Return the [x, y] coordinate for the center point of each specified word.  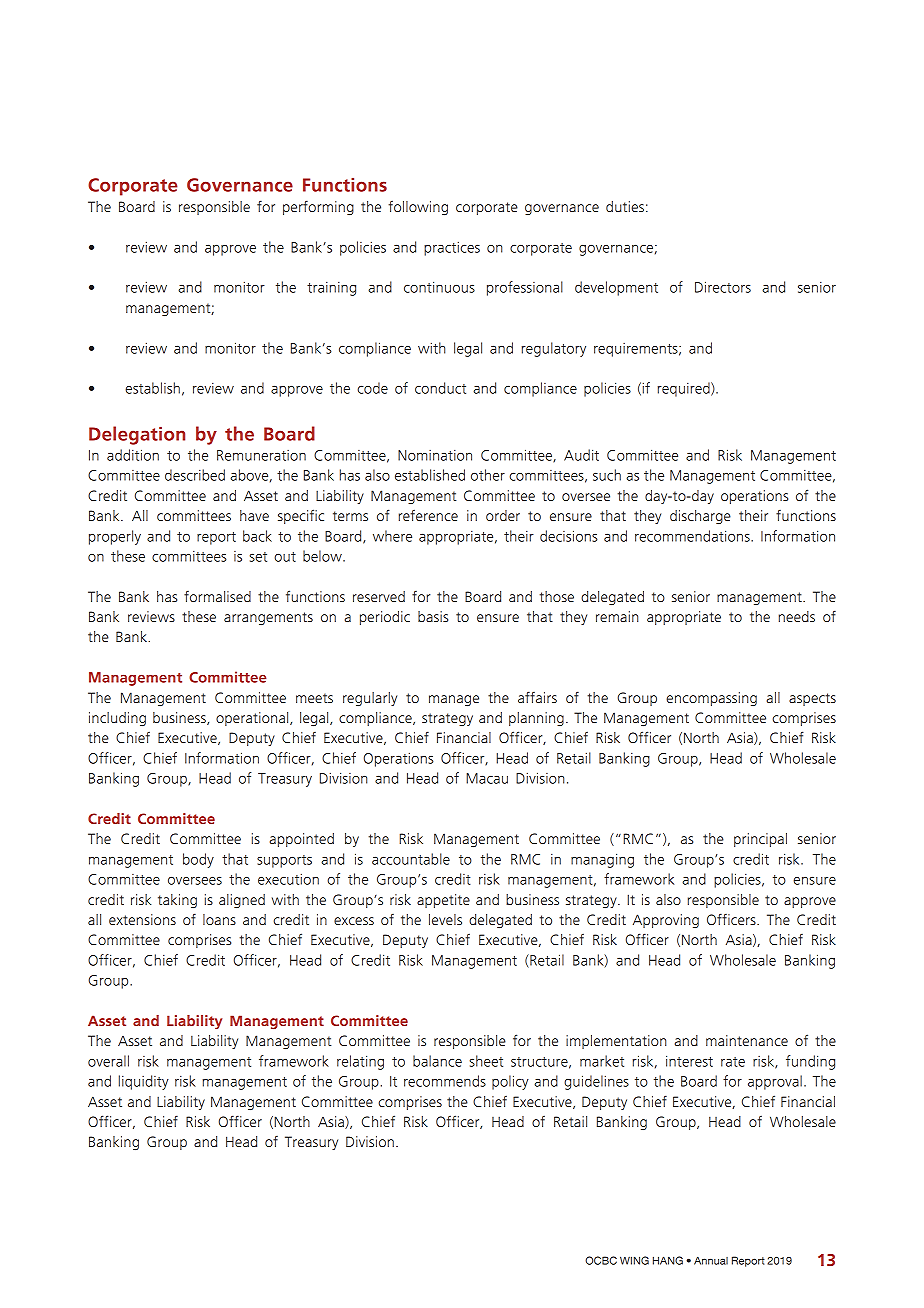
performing [318, 207]
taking [177, 901]
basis [433, 616]
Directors [723, 287]
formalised [217, 596]
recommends [445, 1081]
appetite [443, 901]
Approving [666, 921]
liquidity [144, 1082]
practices [452, 248]
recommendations [693, 536]
